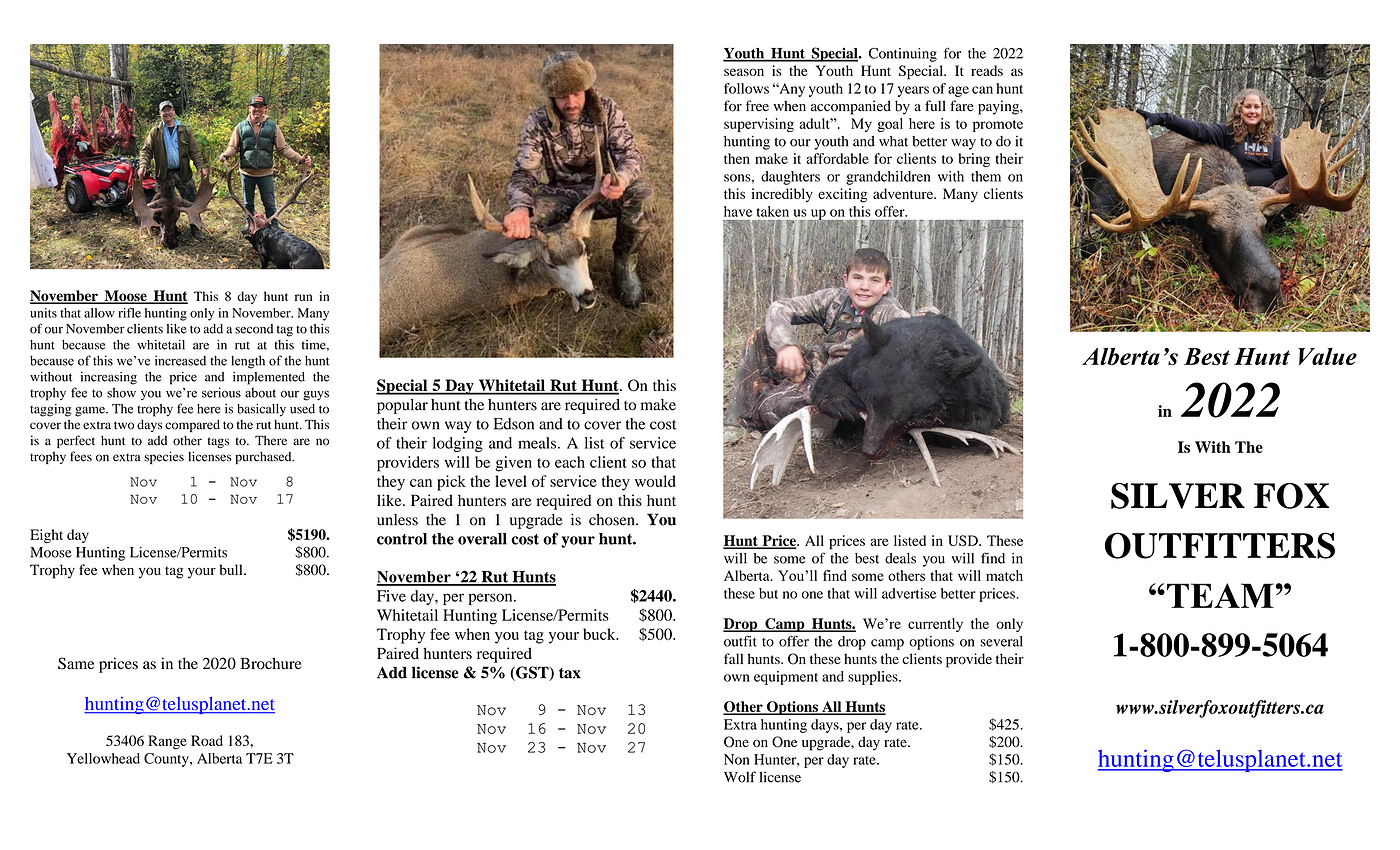  Describe the element at coordinates (986, 176) in the page. I see `them` at that location.
